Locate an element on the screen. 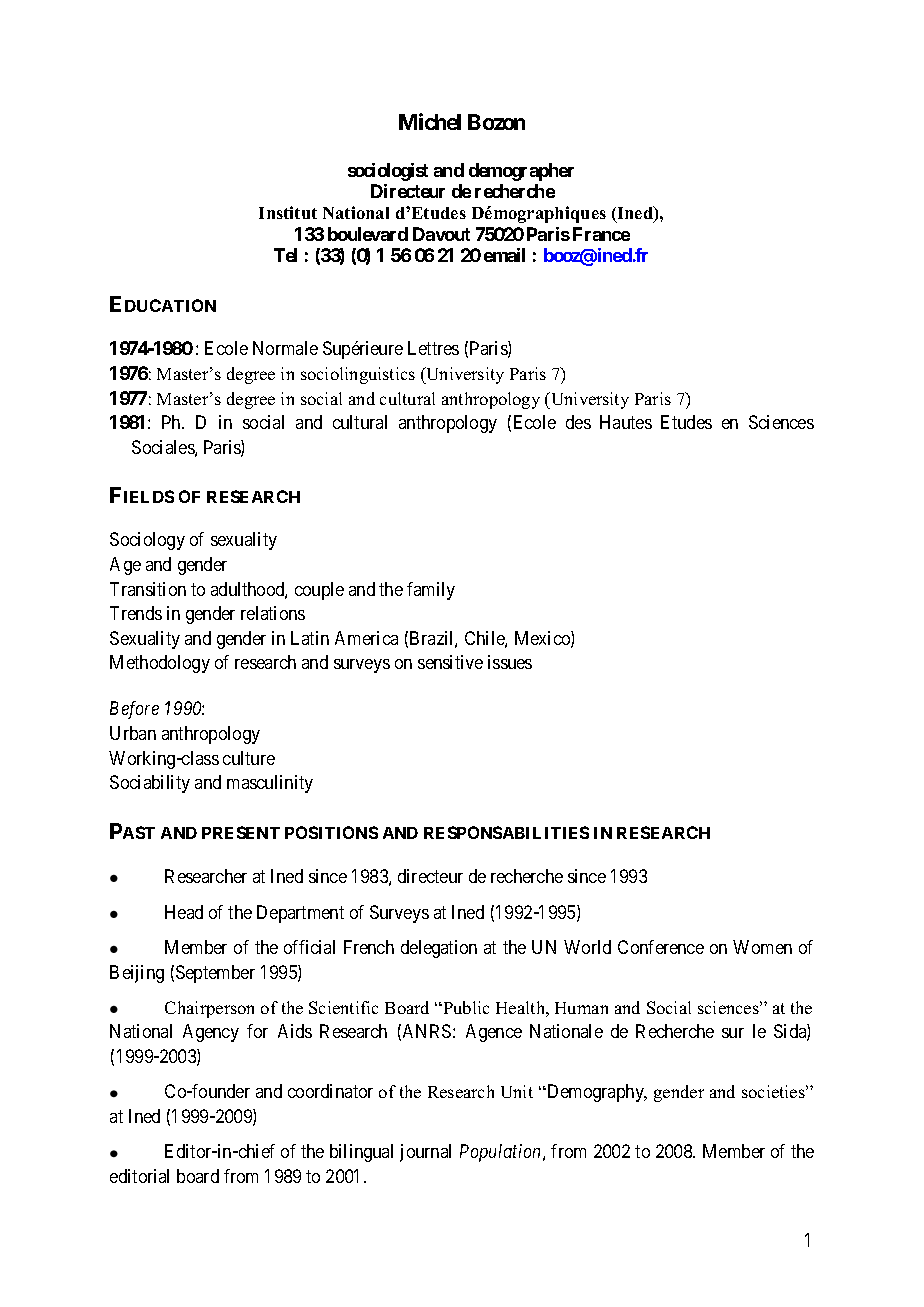 This screenshot has height=1307, width=924. family is located at coordinates (431, 591).
